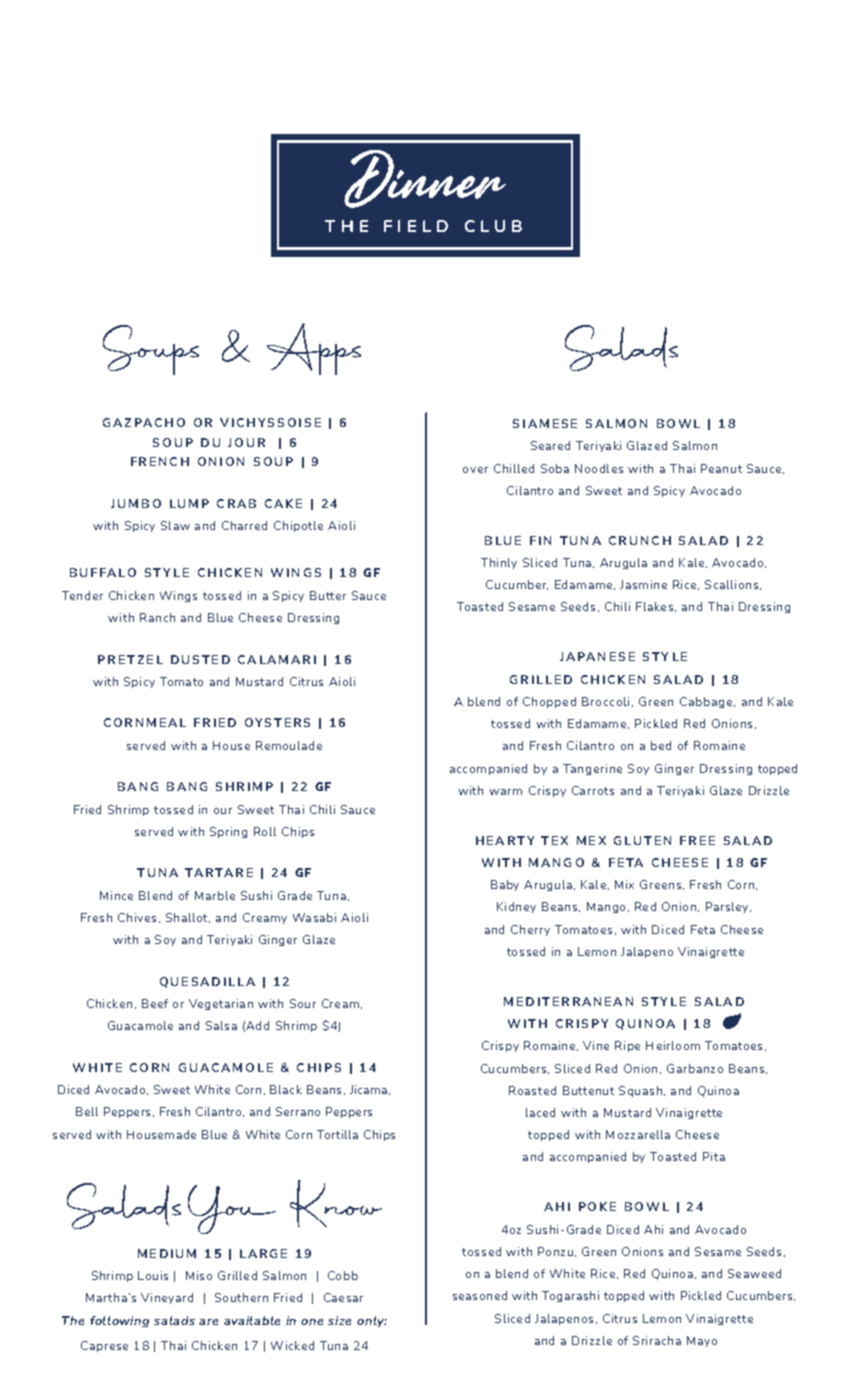 The width and height of the screenshot is (849, 1400). Describe the element at coordinates (188, 918) in the screenshot. I see `Shallot` at that location.
